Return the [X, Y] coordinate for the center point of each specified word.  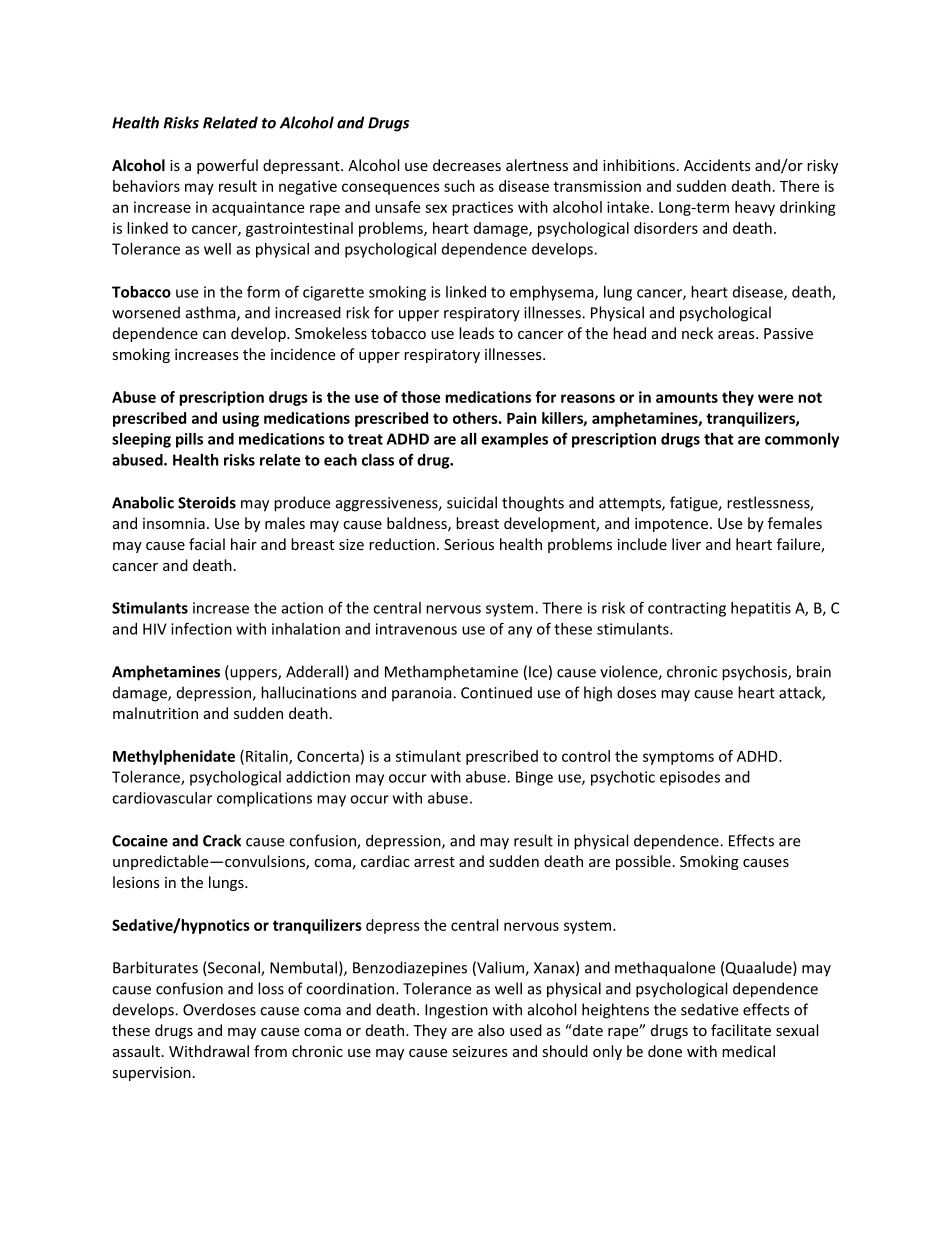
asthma [212, 313]
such [459, 186]
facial [207, 544]
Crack [222, 840]
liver [686, 544]
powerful [227, 166]
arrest [434, 862]
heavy [755, 208]
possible [643, 862]
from [270, 1051]
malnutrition [155, 713]
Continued [496, 692]
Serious [469, 544]
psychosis [755, 673]
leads [476, 333]
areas [737, 335]
